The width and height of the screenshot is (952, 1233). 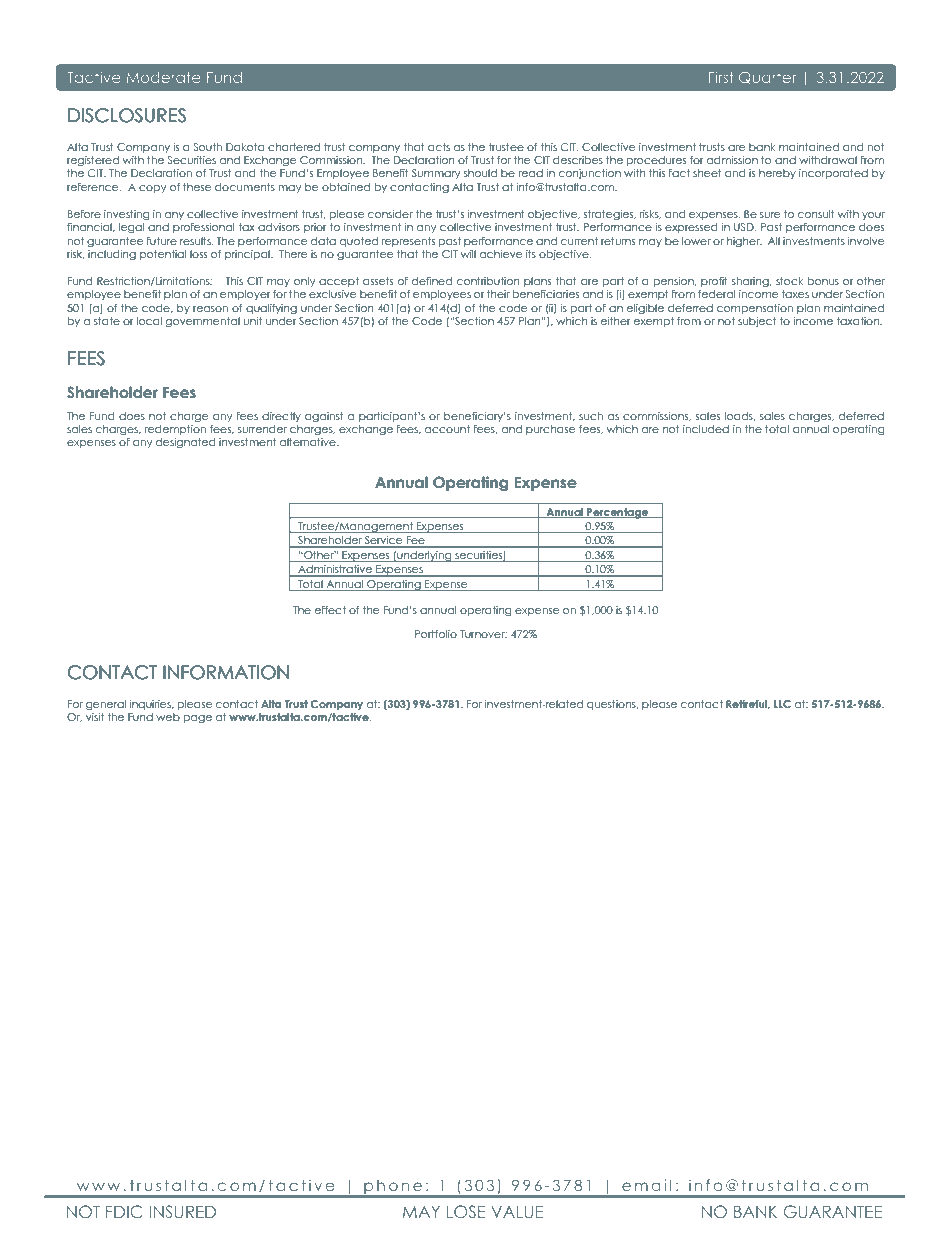 I want to click on redemption, so click(x=175, y=430).
